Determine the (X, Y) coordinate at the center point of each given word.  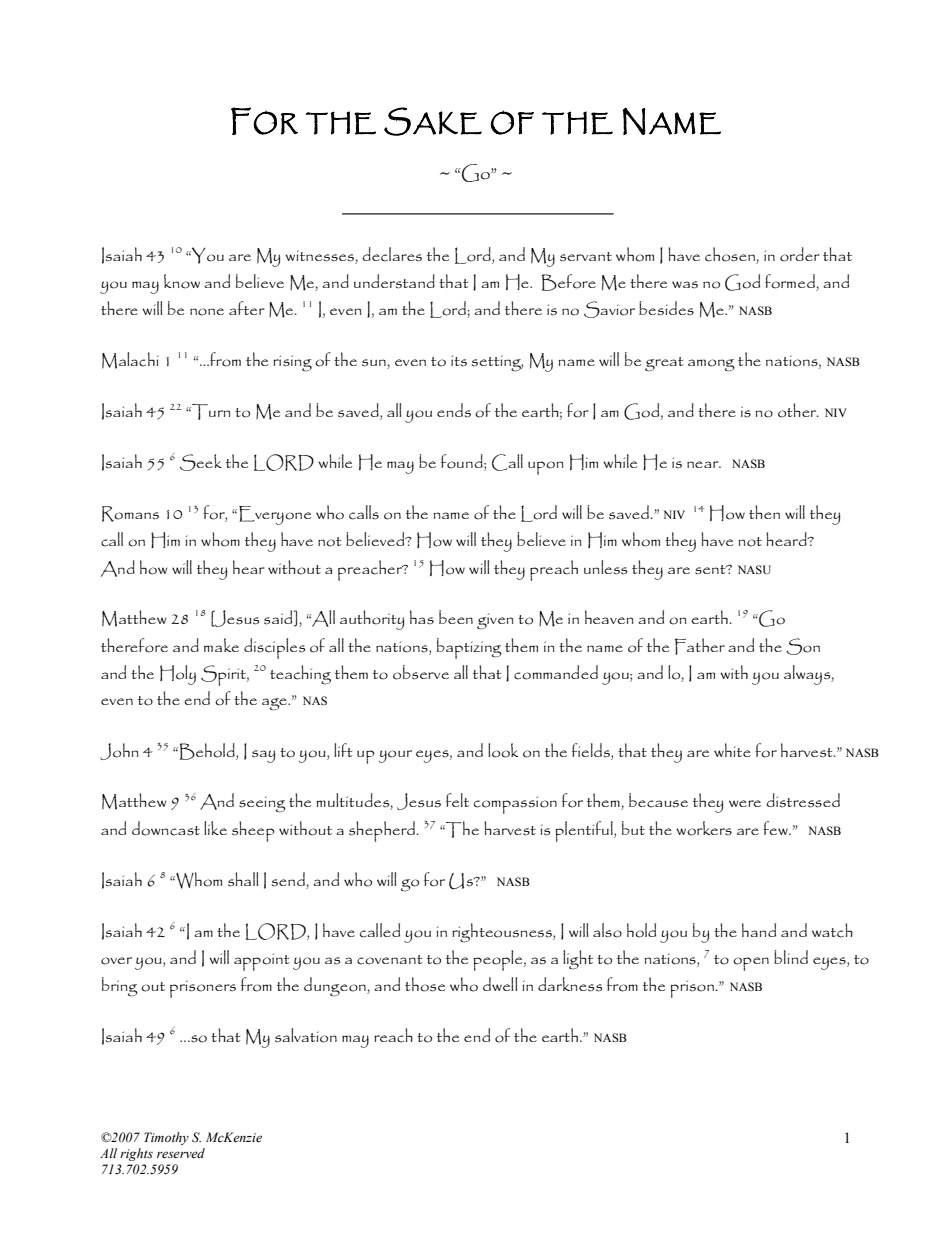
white (732, 750)
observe (421, 672)
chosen (731, 255)
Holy (178, 675)
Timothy (166, 1138)
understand (394, 281)
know (182, 281)
